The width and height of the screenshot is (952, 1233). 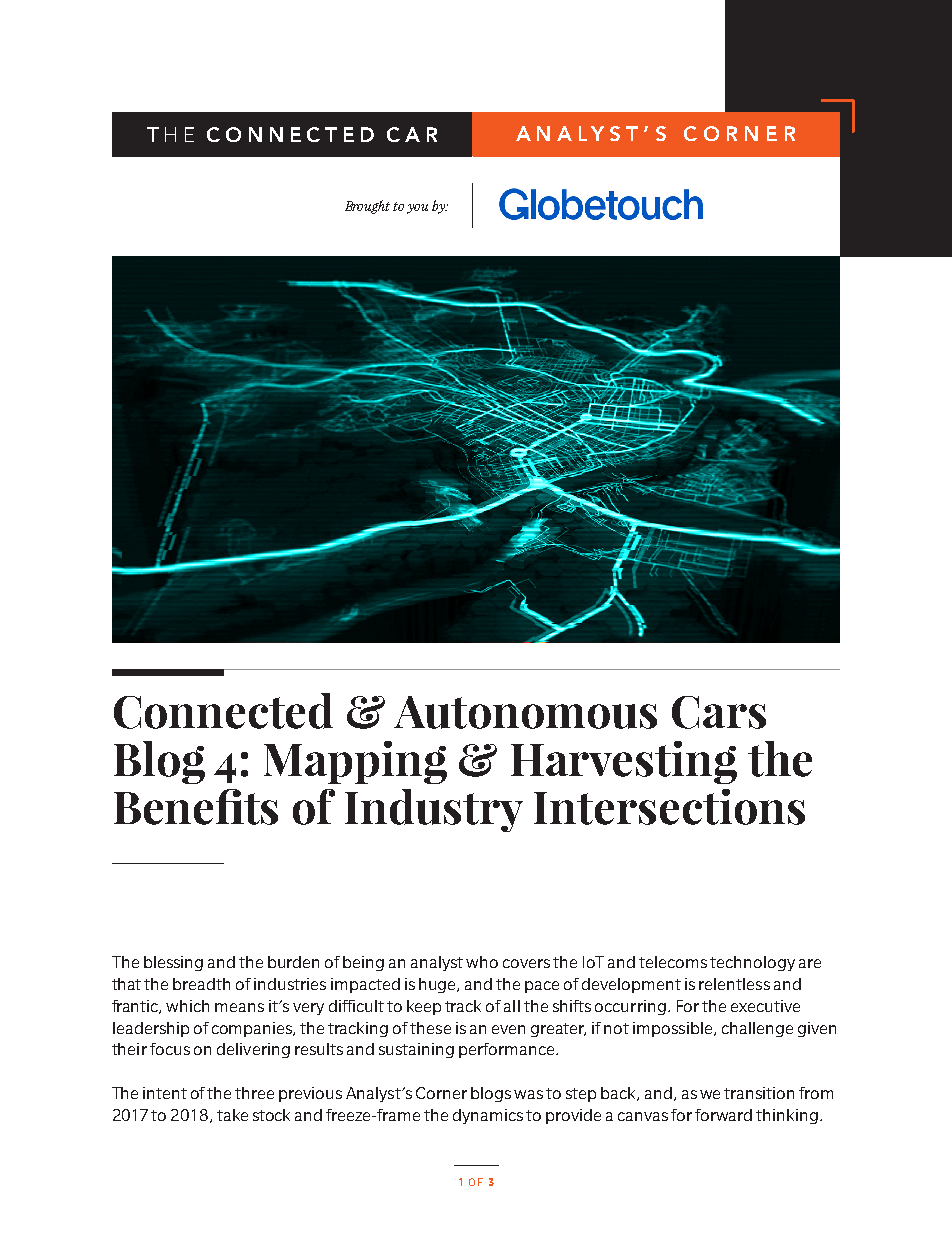 I want to click on Autonomous, so click(x=525, y=712).
